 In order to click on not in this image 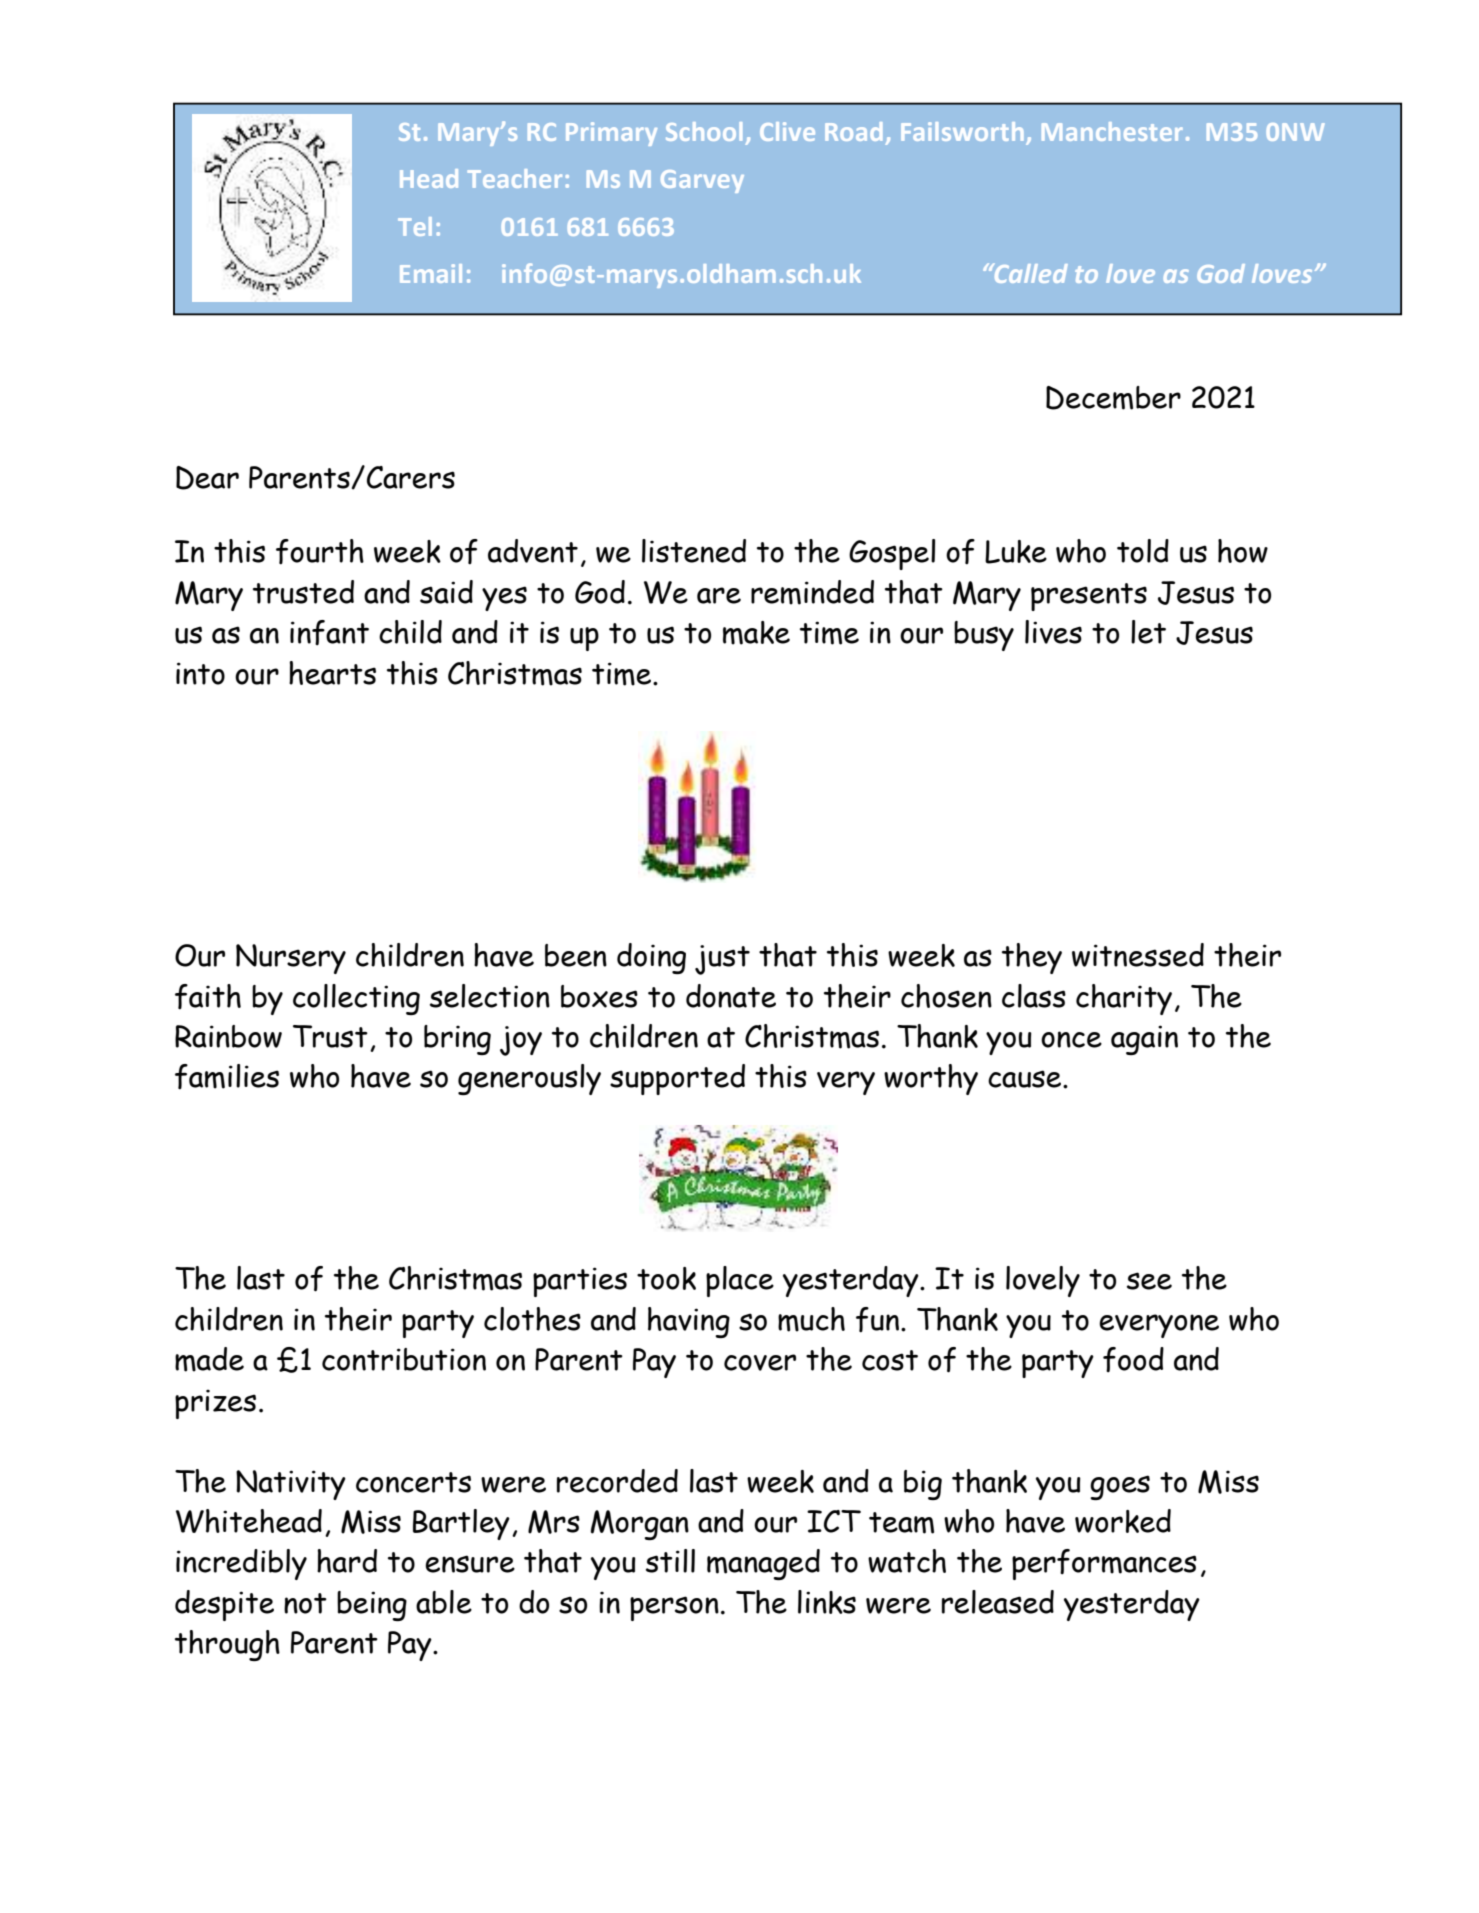, I will do `click(305, 1603)`.
